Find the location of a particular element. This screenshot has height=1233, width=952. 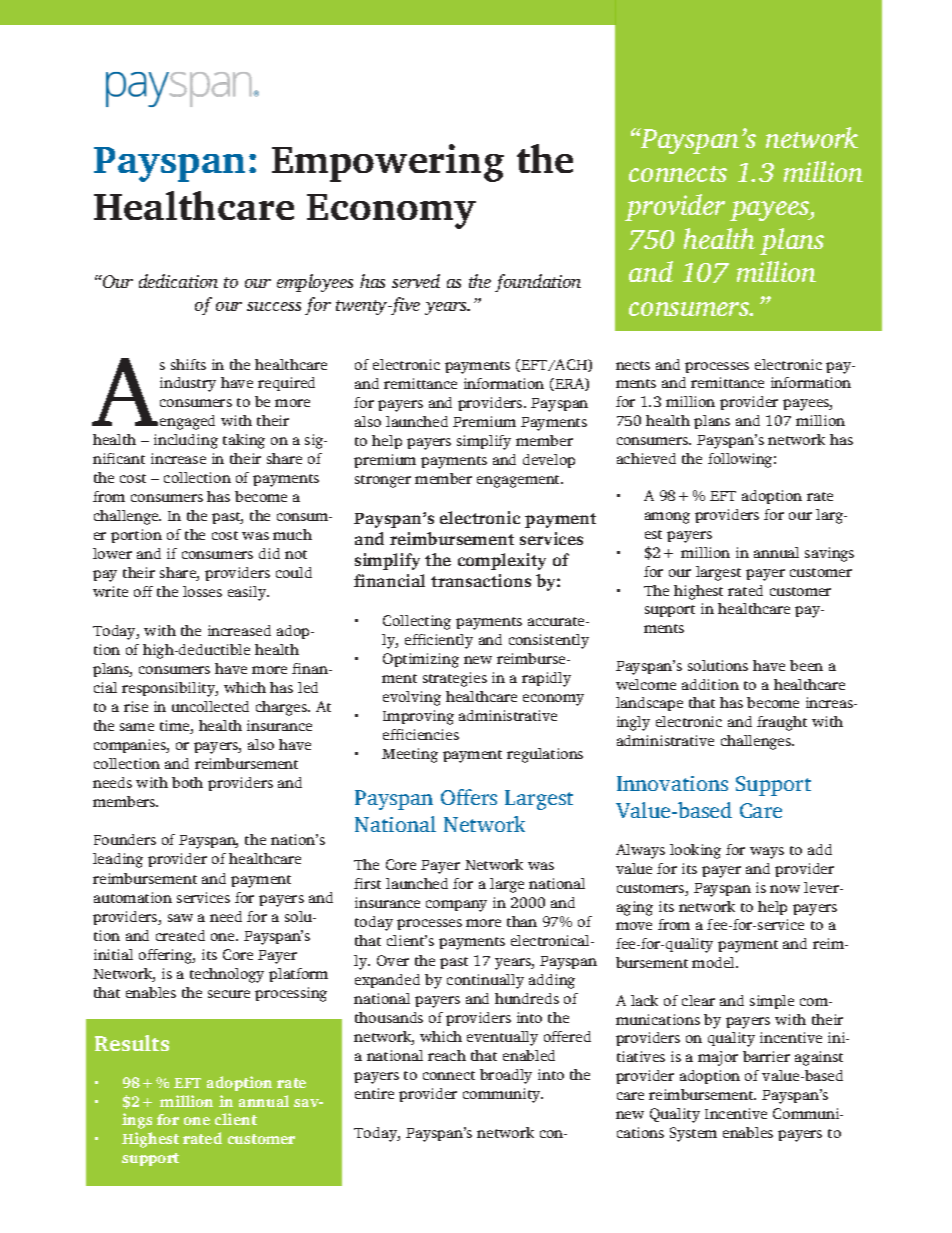

Results is located at coordinates (132, 1043).
